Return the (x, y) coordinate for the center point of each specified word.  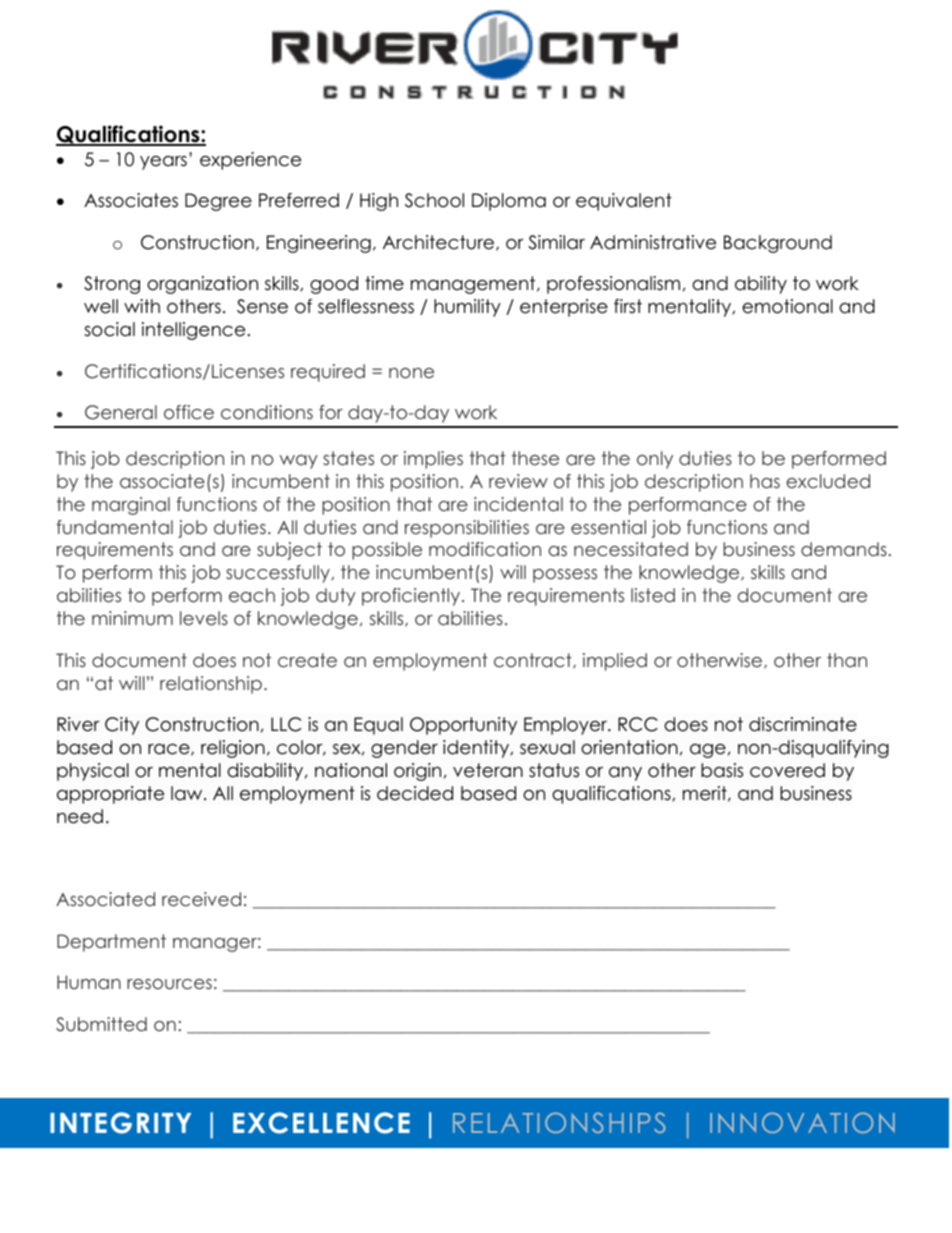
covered (787, 770)
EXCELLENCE (321, 1123)
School (434, 200)
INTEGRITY (120, 1123)
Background (778, 244)
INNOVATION (802, 1122)
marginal (131, 506)
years (163, 163)
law (188, 793)
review (518, 481)
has (765, 481)
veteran (488, 770)
